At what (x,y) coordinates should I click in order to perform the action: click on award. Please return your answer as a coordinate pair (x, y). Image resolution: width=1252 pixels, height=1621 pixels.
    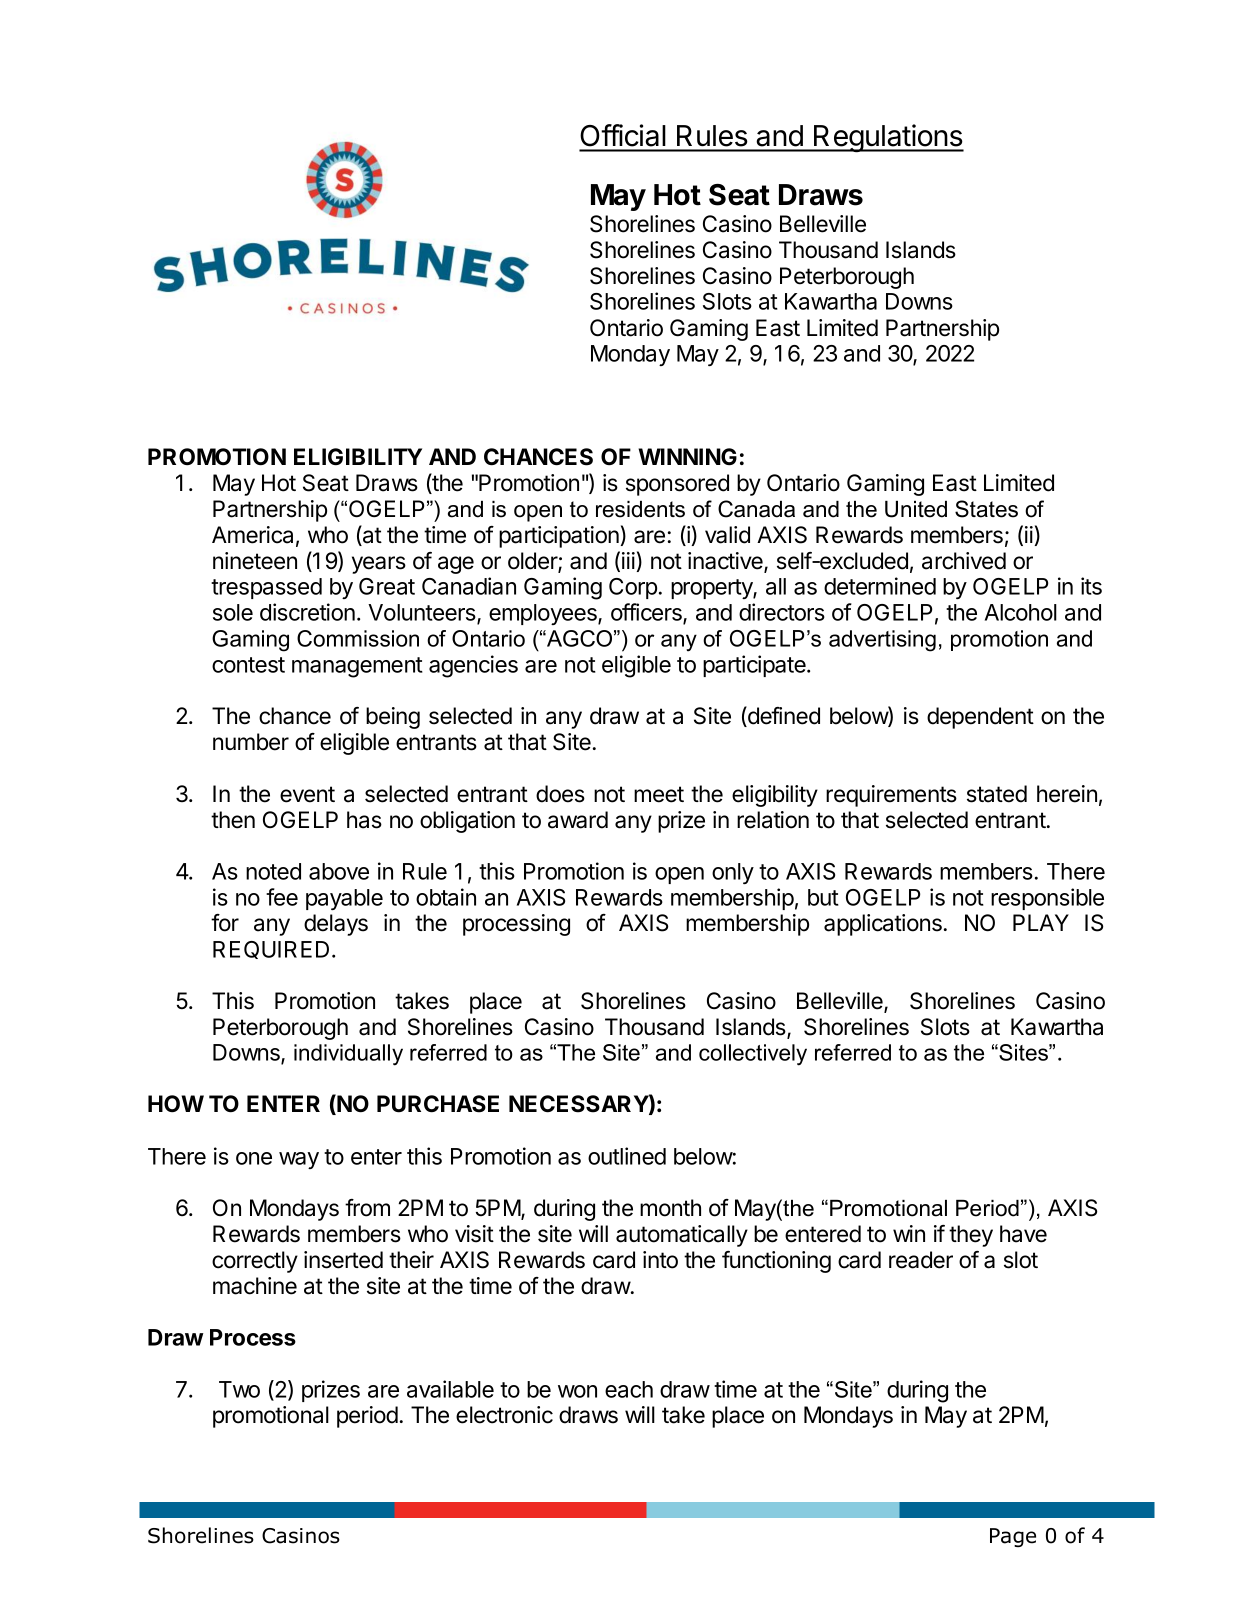
    Looking at the image, I should click on (578, 820).
